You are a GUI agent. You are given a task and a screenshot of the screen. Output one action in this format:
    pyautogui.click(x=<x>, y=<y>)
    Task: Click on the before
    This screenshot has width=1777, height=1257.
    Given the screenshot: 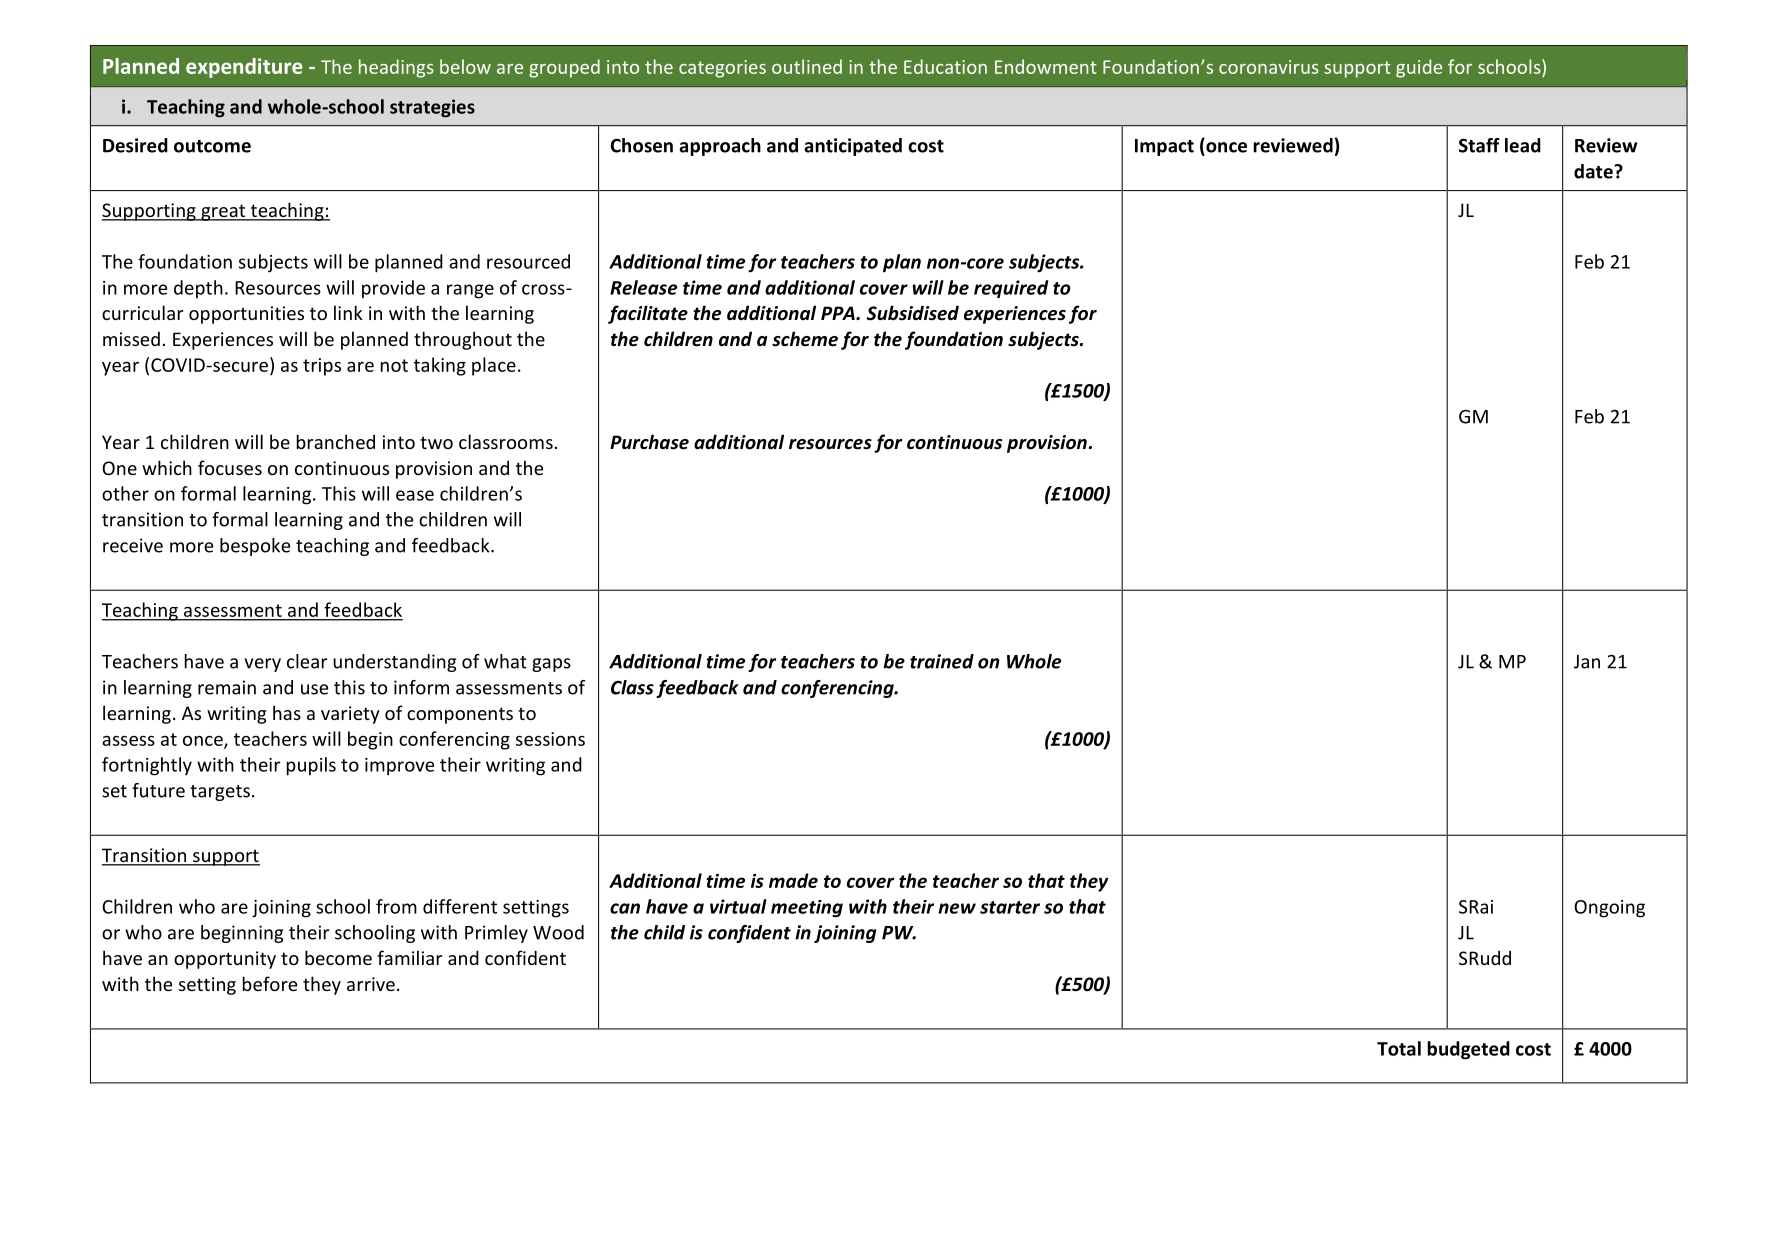 What is the action you would take?
    pyautogui.click(x=270, y=983)
